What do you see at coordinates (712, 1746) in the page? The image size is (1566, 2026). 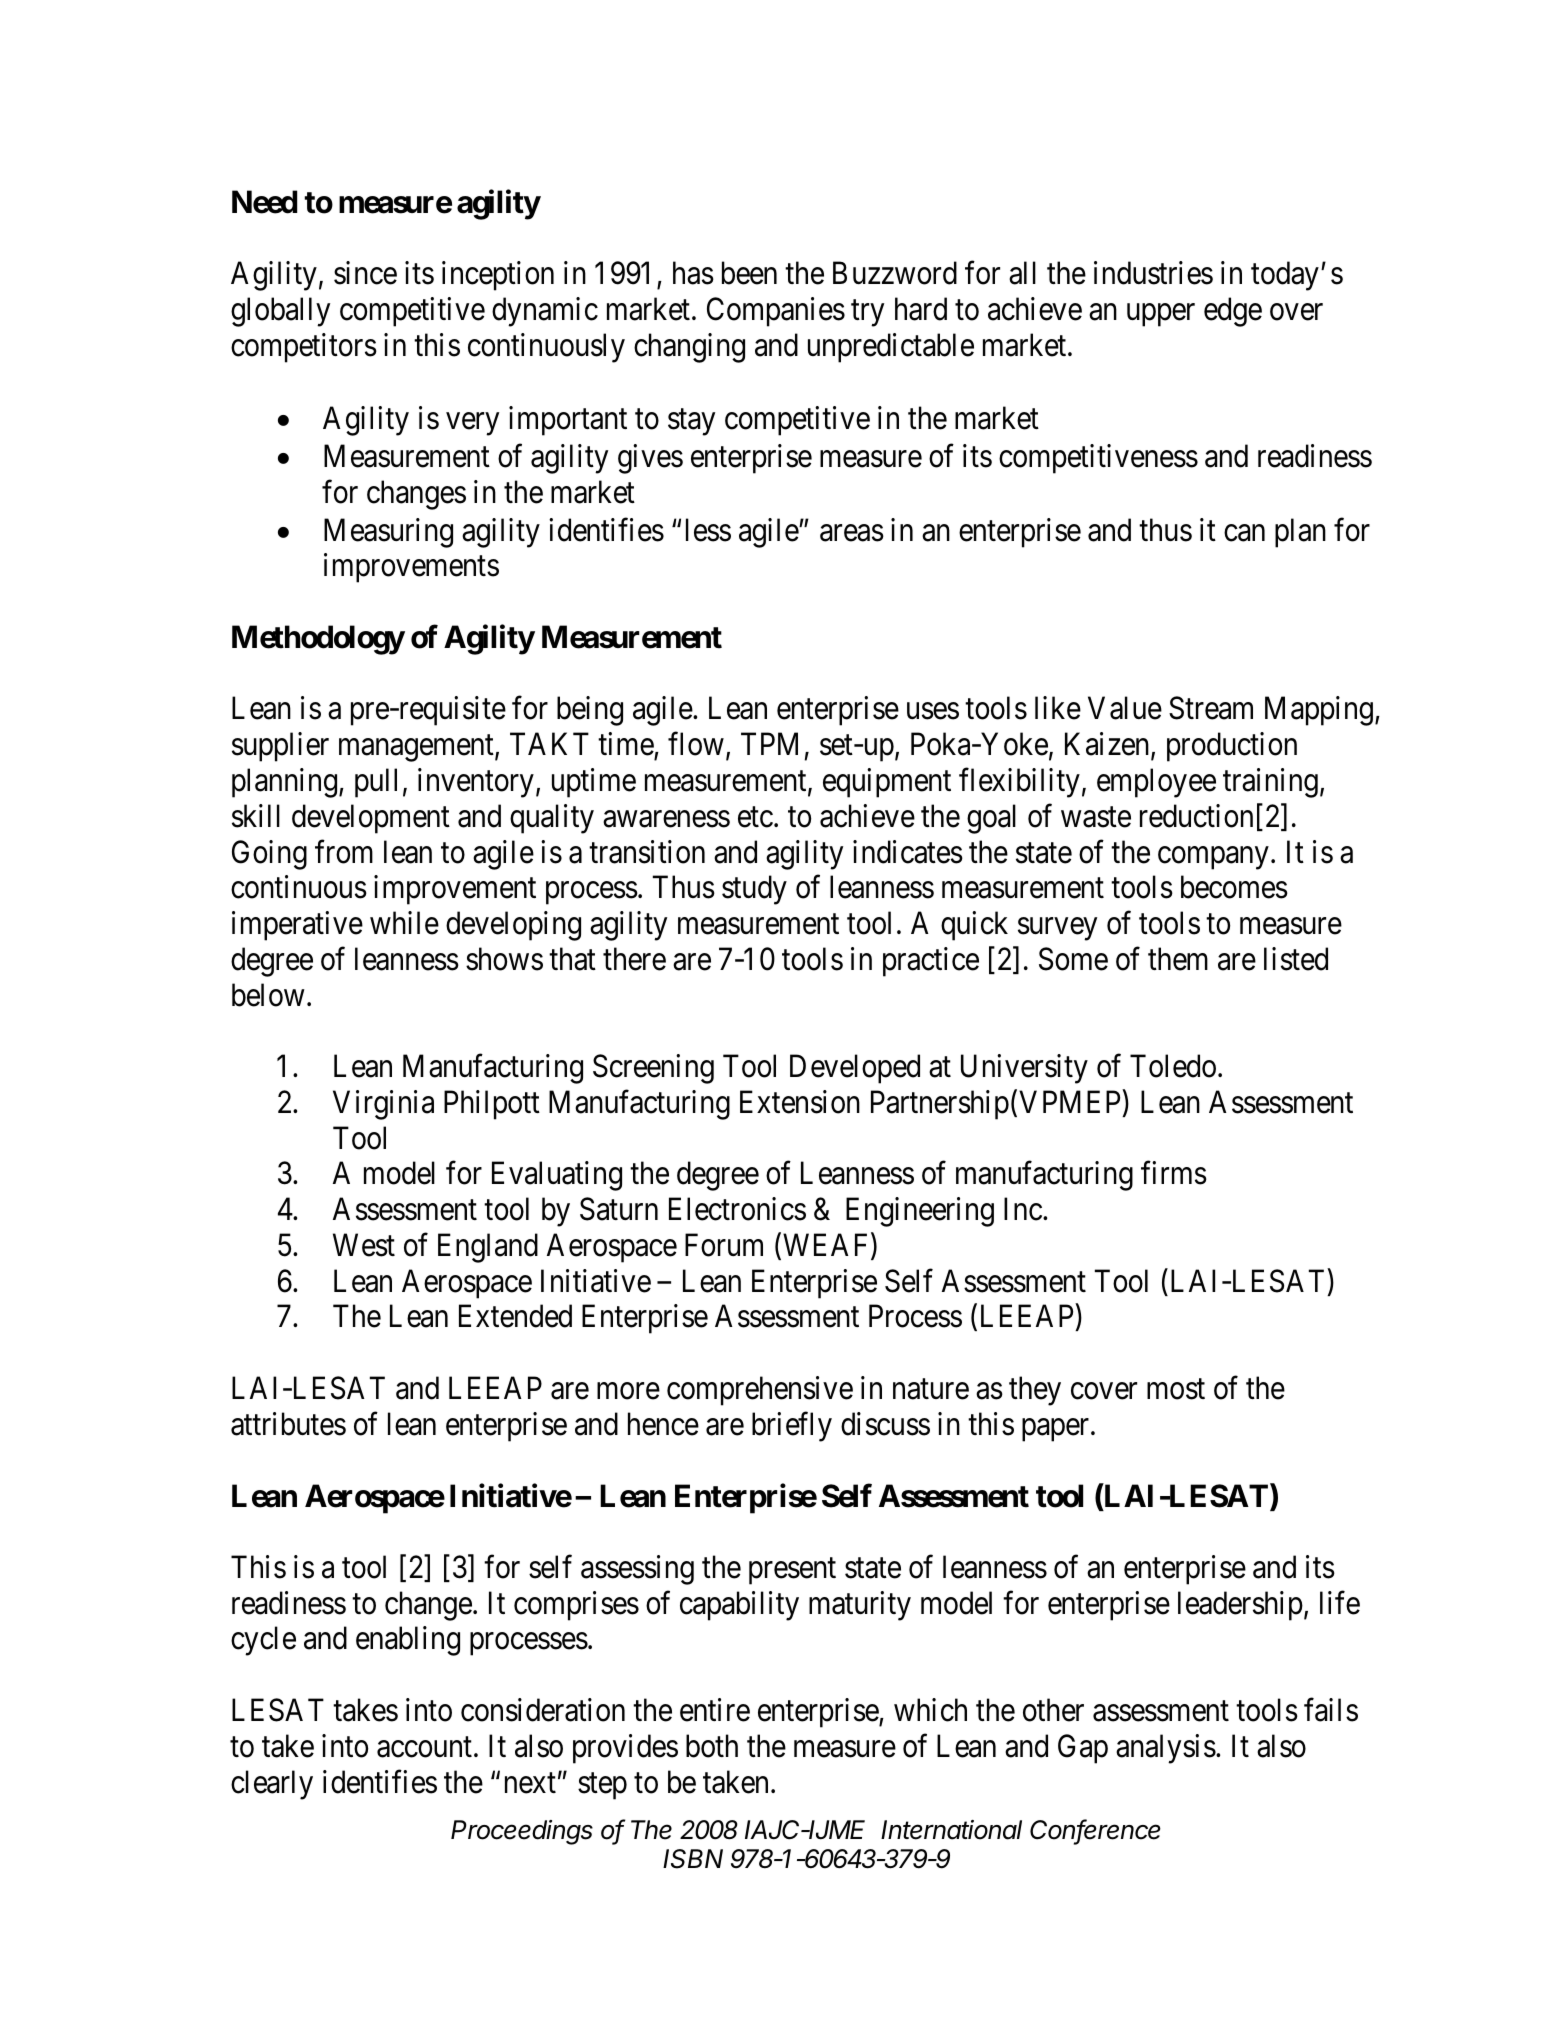 I see `both` at bounding box center [712, 1746].
